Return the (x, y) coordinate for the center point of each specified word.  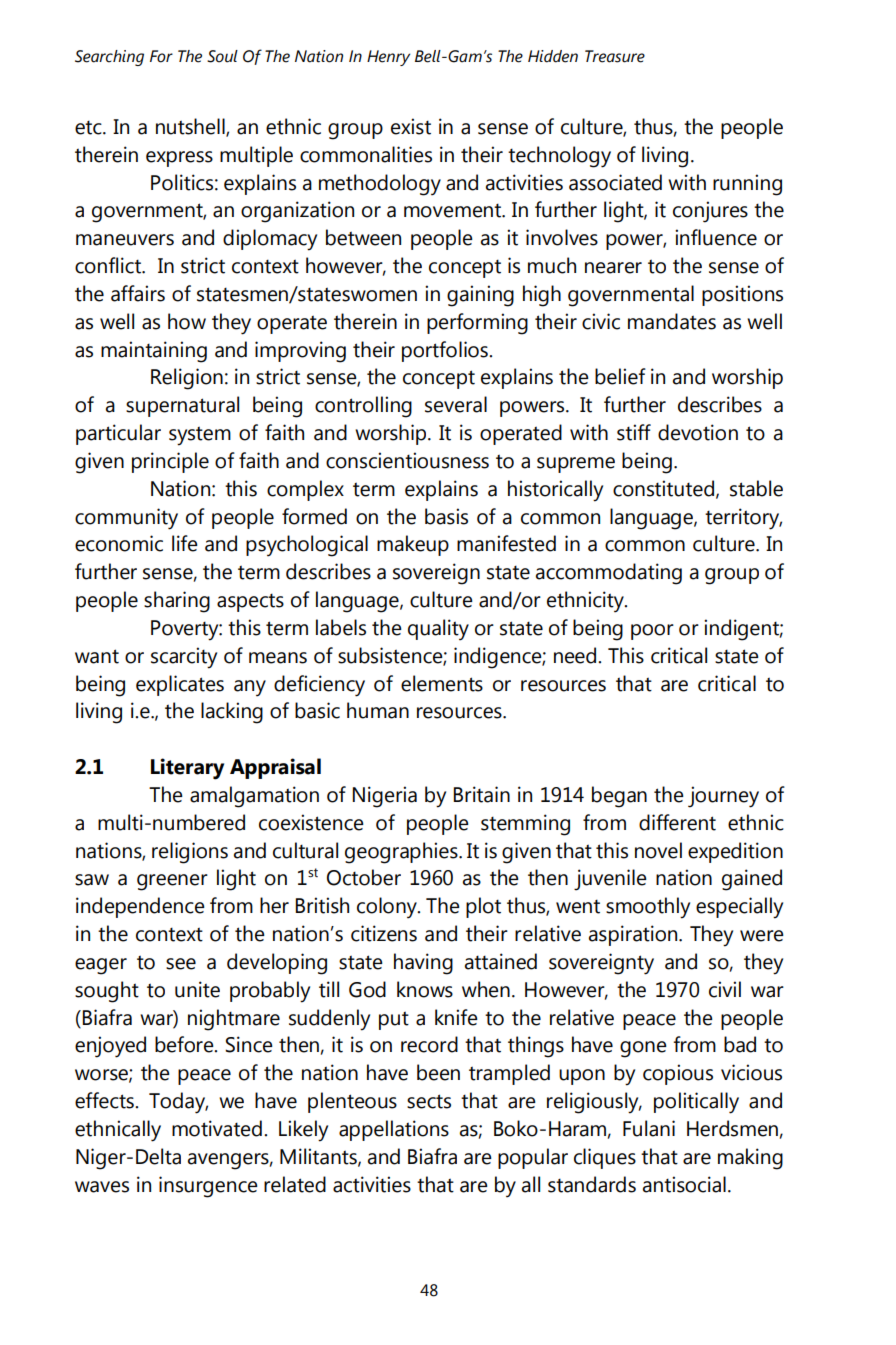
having (423, 964)
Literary (187, 769)
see (181, 964)
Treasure (615, 56)
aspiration (634, 935)
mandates (672, 321)
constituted (663, 488)
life (185, 543)
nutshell (191, 127)
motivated (217, 1128)
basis (446, 516)
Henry (388, 58)
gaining (480, 296)
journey (723, 797)
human (378, 710)
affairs (138, 293)
